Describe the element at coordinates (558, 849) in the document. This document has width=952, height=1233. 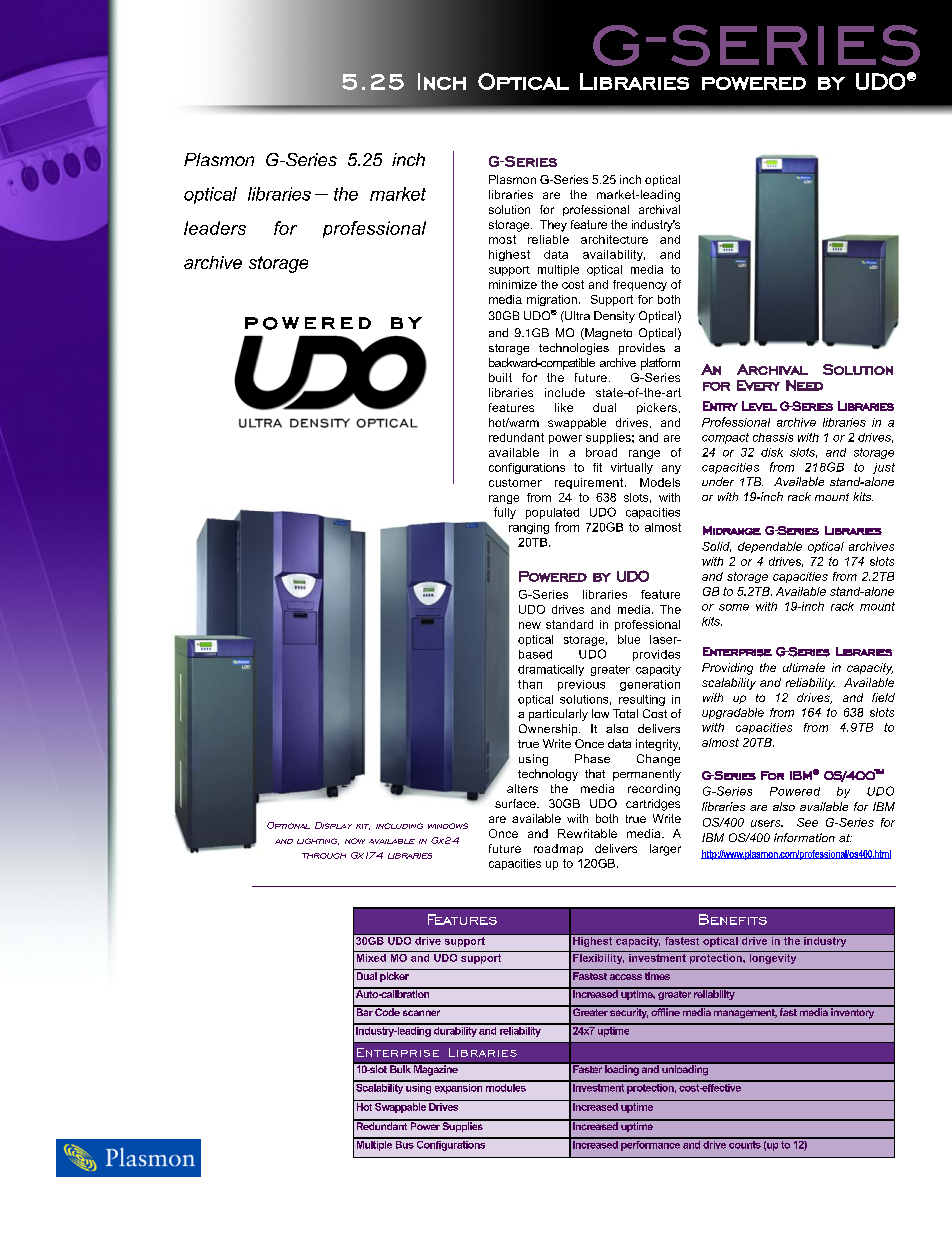
I see `roadmap` at that location.
